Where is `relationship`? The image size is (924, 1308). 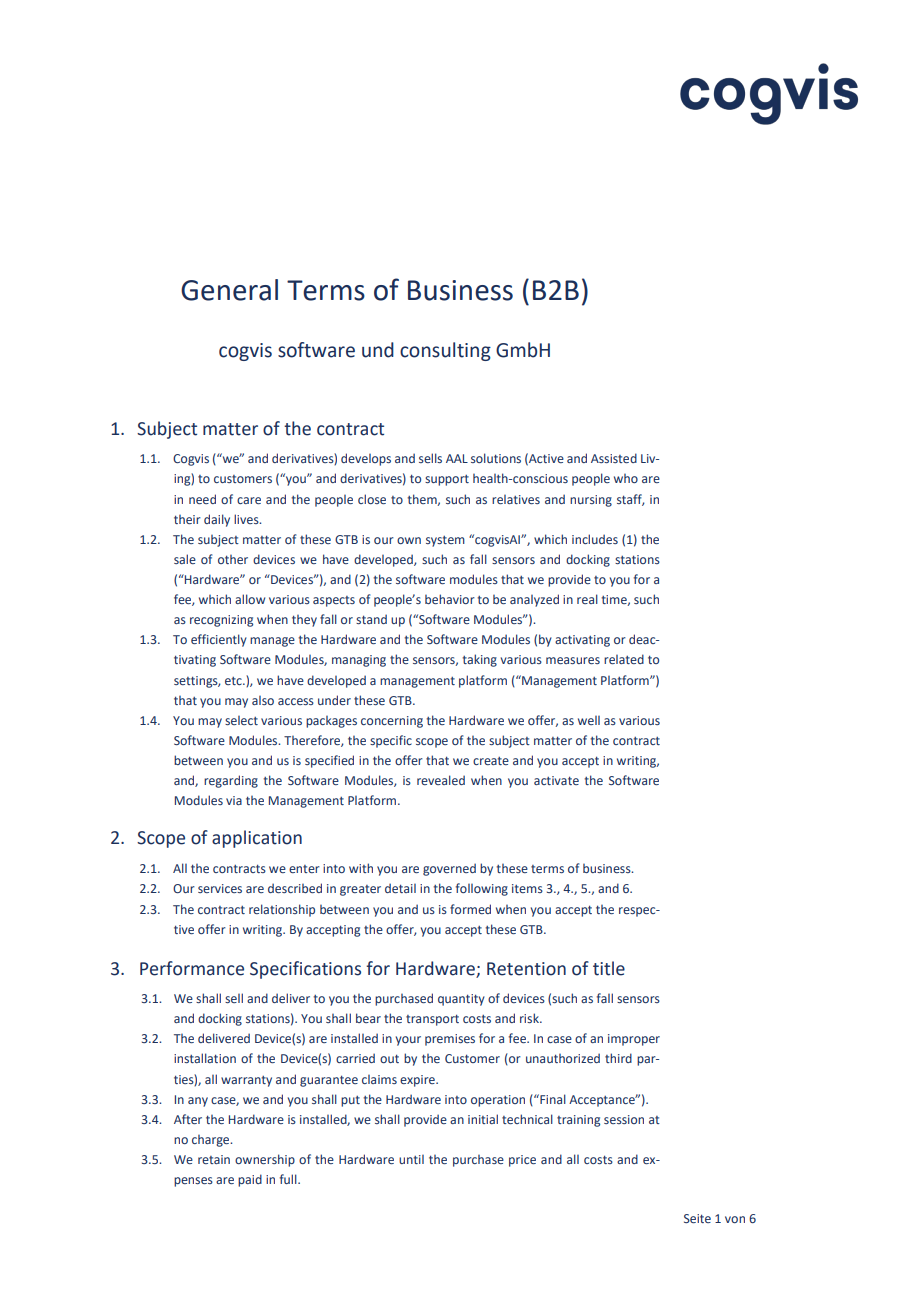
relationship is located at coordinates (282, 910).
